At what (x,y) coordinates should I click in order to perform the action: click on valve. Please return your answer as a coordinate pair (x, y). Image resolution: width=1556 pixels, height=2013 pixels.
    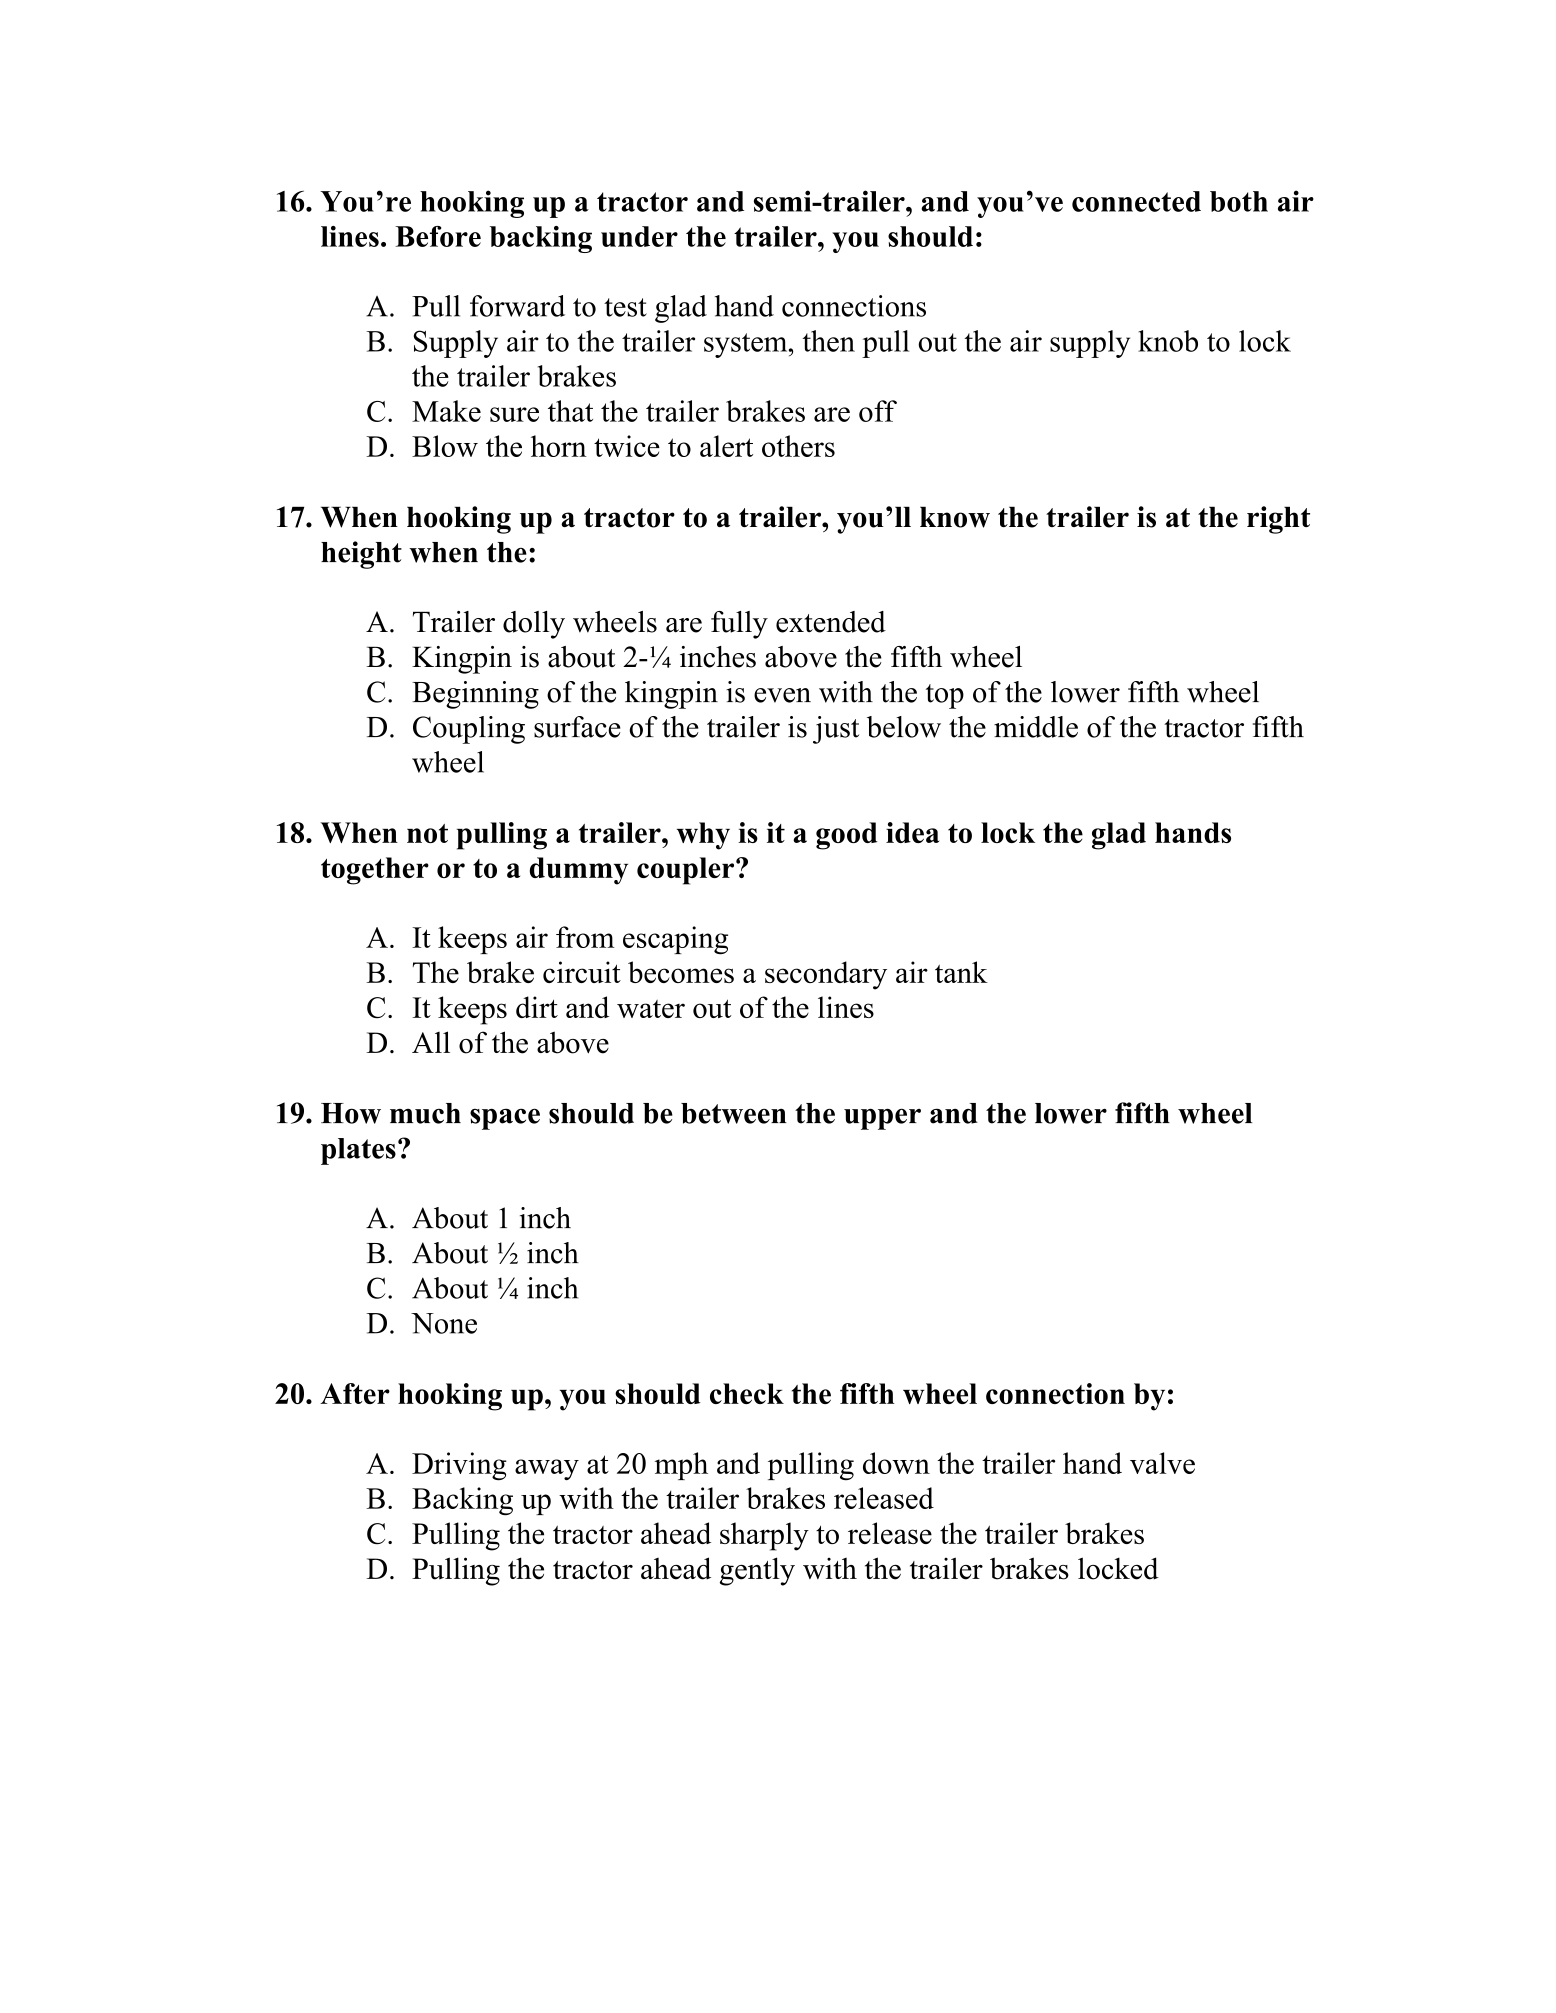
    Looking at the image, I should click on (1162, 1463).
